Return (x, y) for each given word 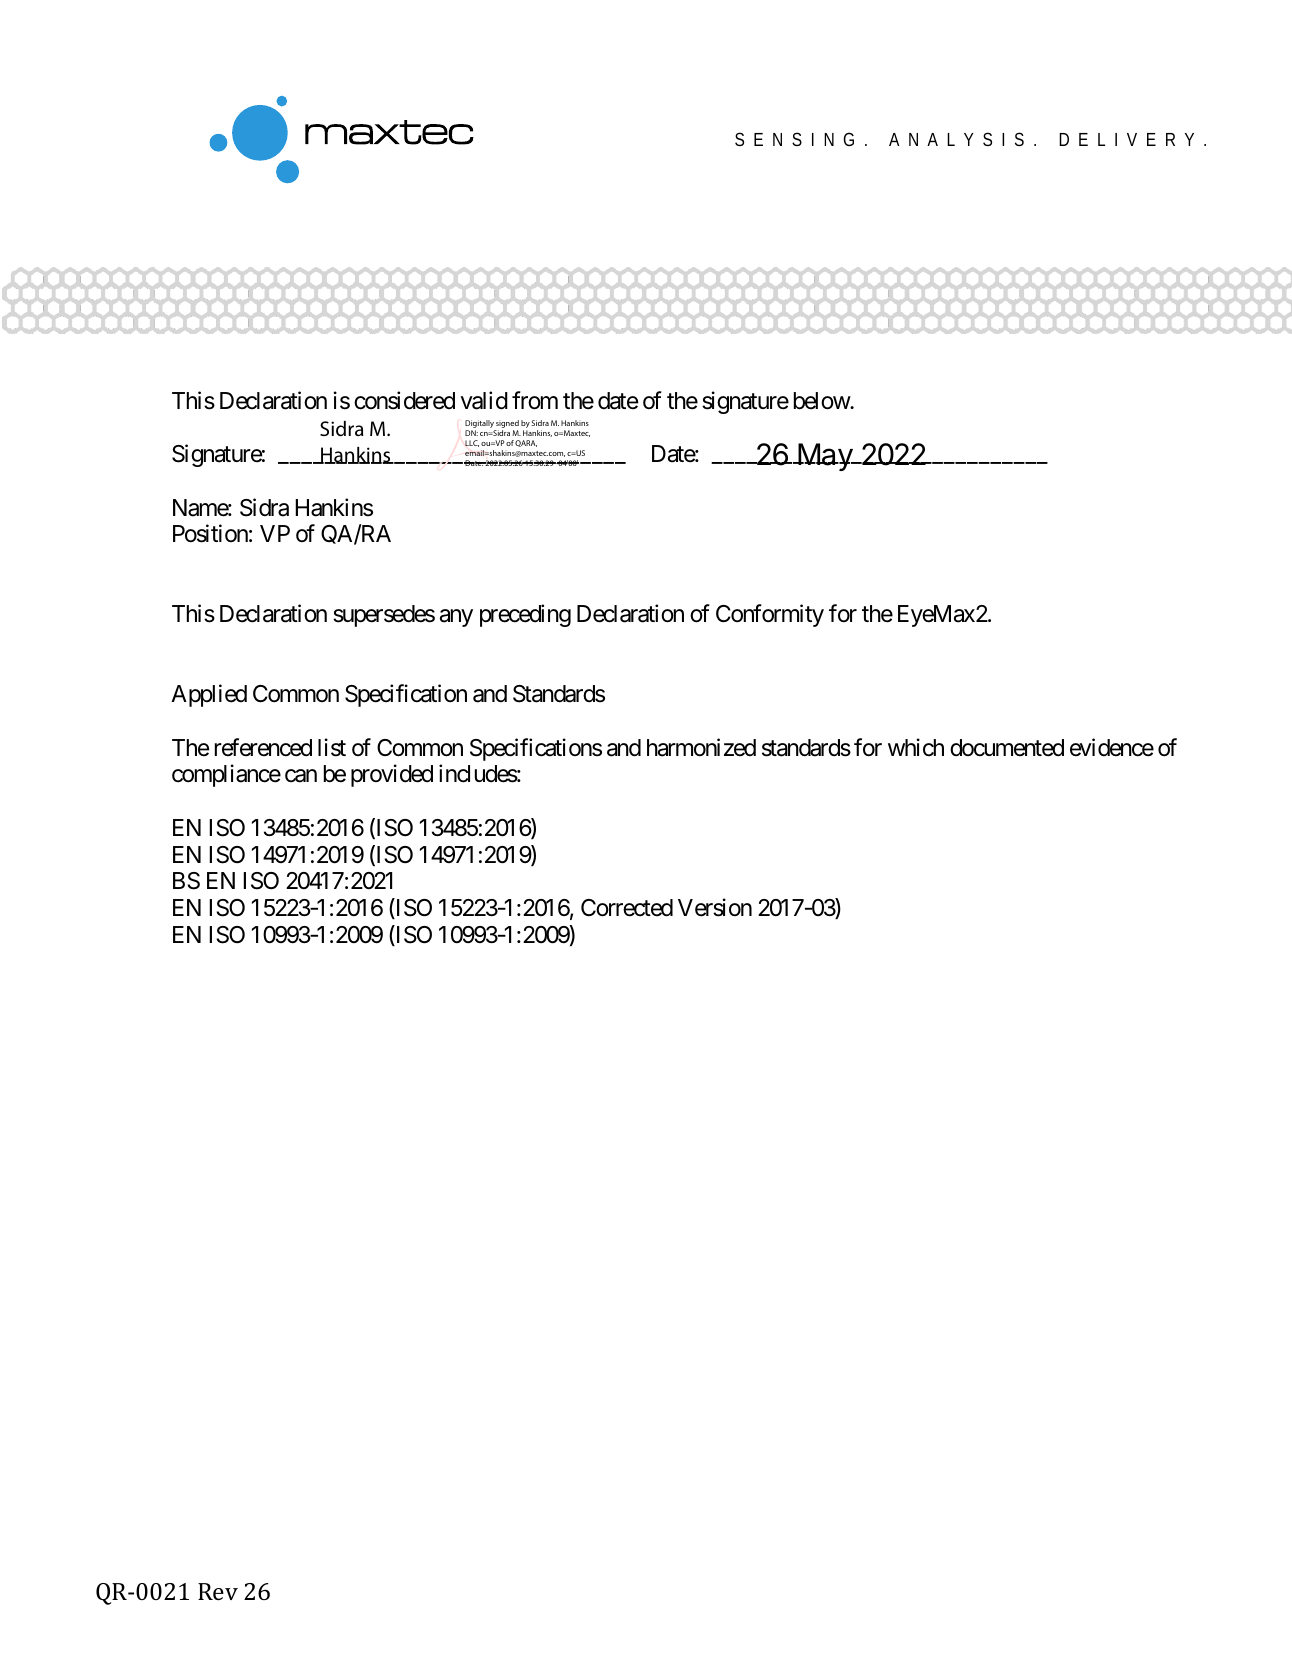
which (916, 747)
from (535, 400)
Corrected (627, 908)
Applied (209, 696)
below (822, 401)
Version (715, 907)
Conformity (770, 616)
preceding (525, 616)
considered (404, 400)
